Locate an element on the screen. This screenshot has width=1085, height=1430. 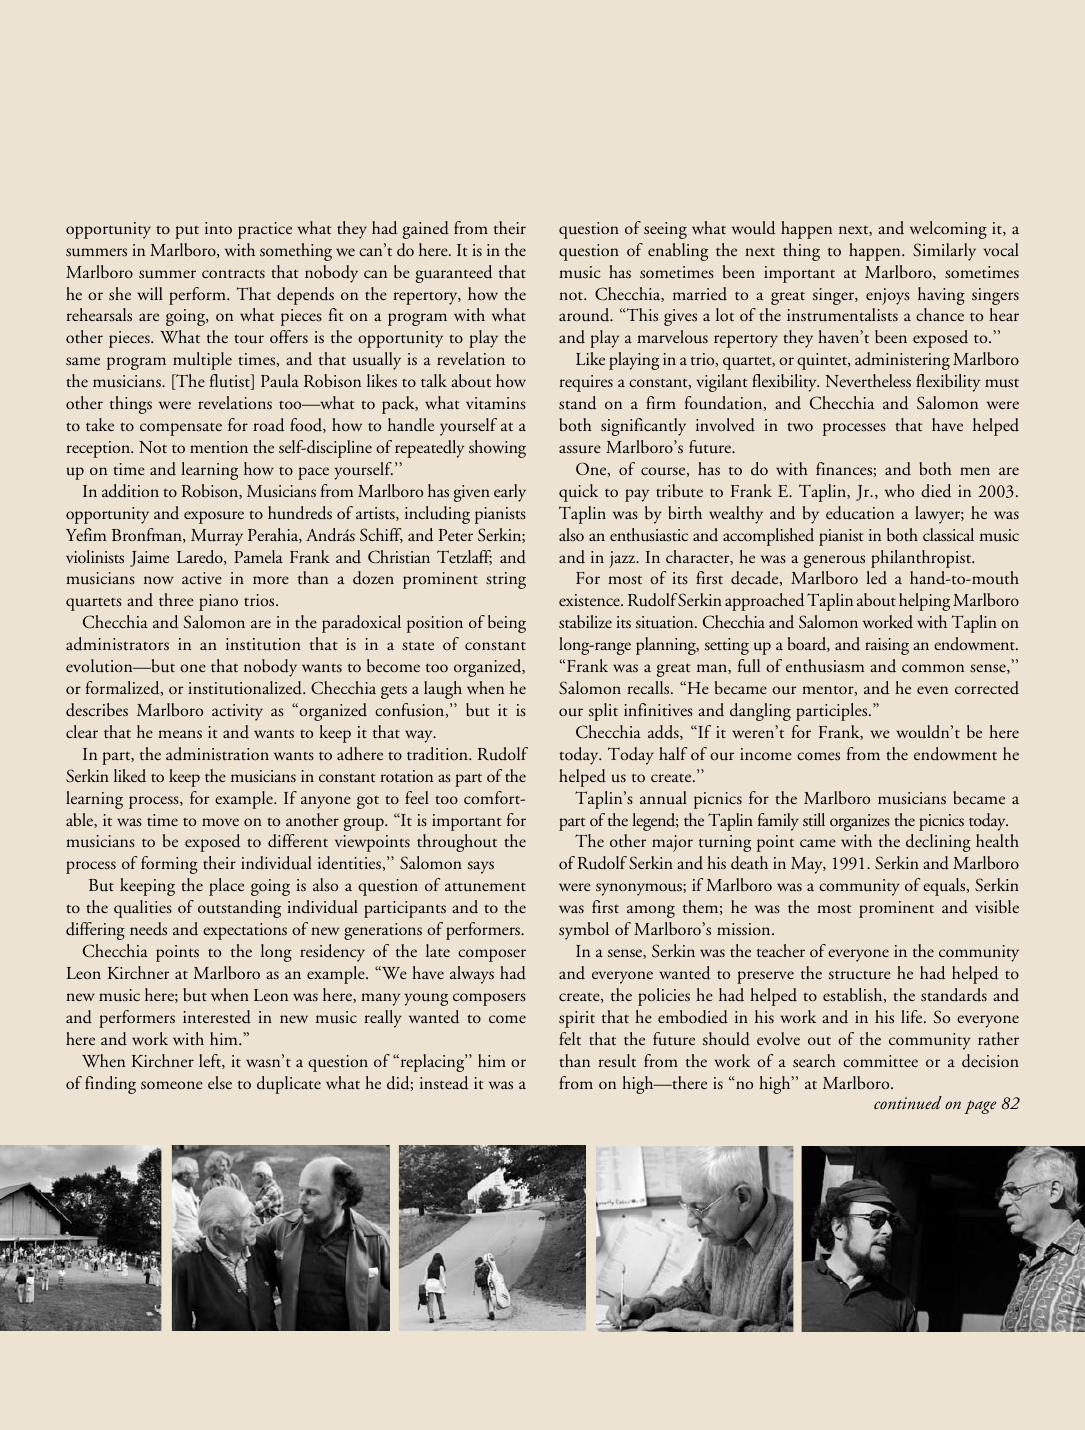
put is located at coordinates (187, 232).
